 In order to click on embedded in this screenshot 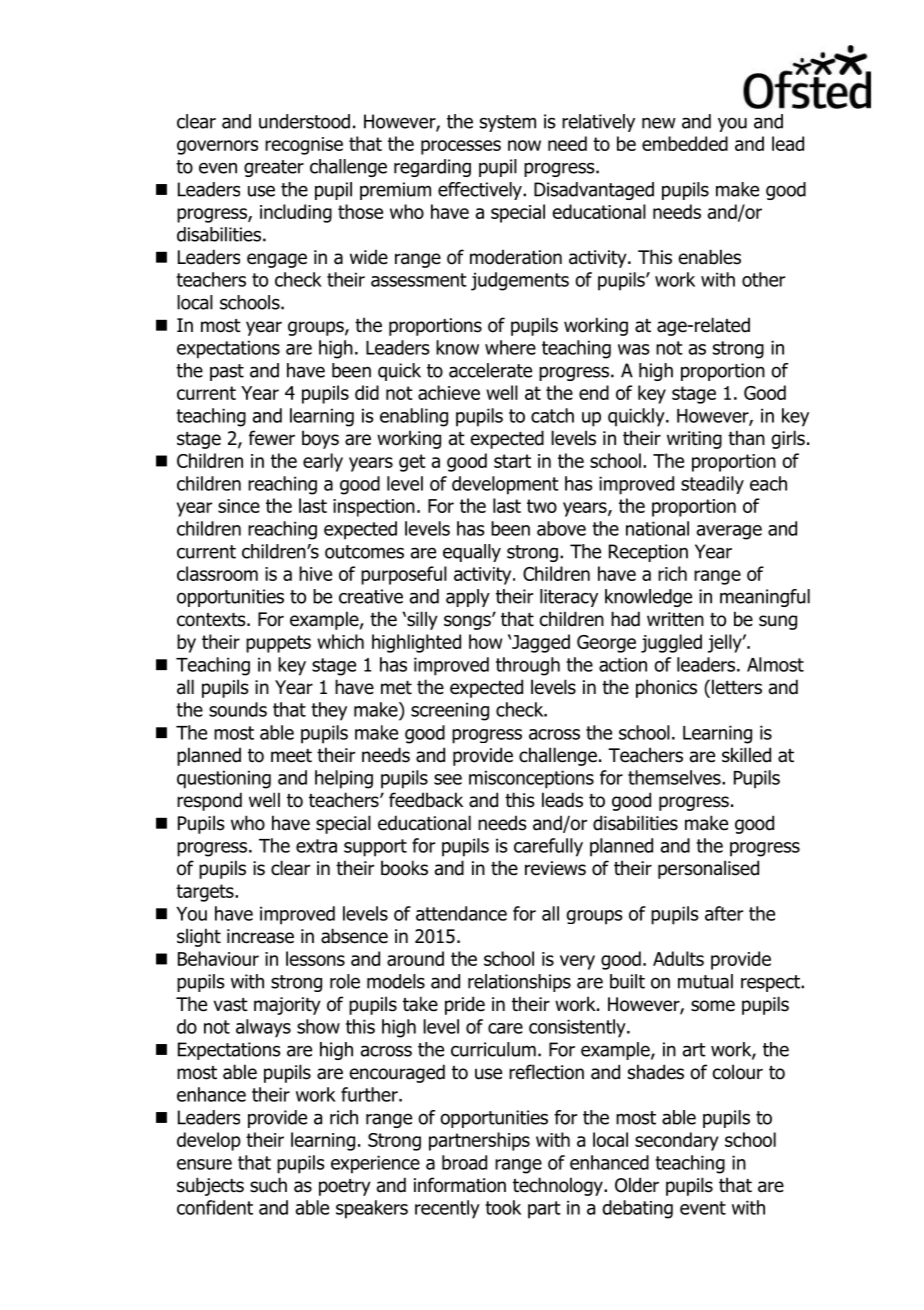, I will do `click(685, 143)`.
